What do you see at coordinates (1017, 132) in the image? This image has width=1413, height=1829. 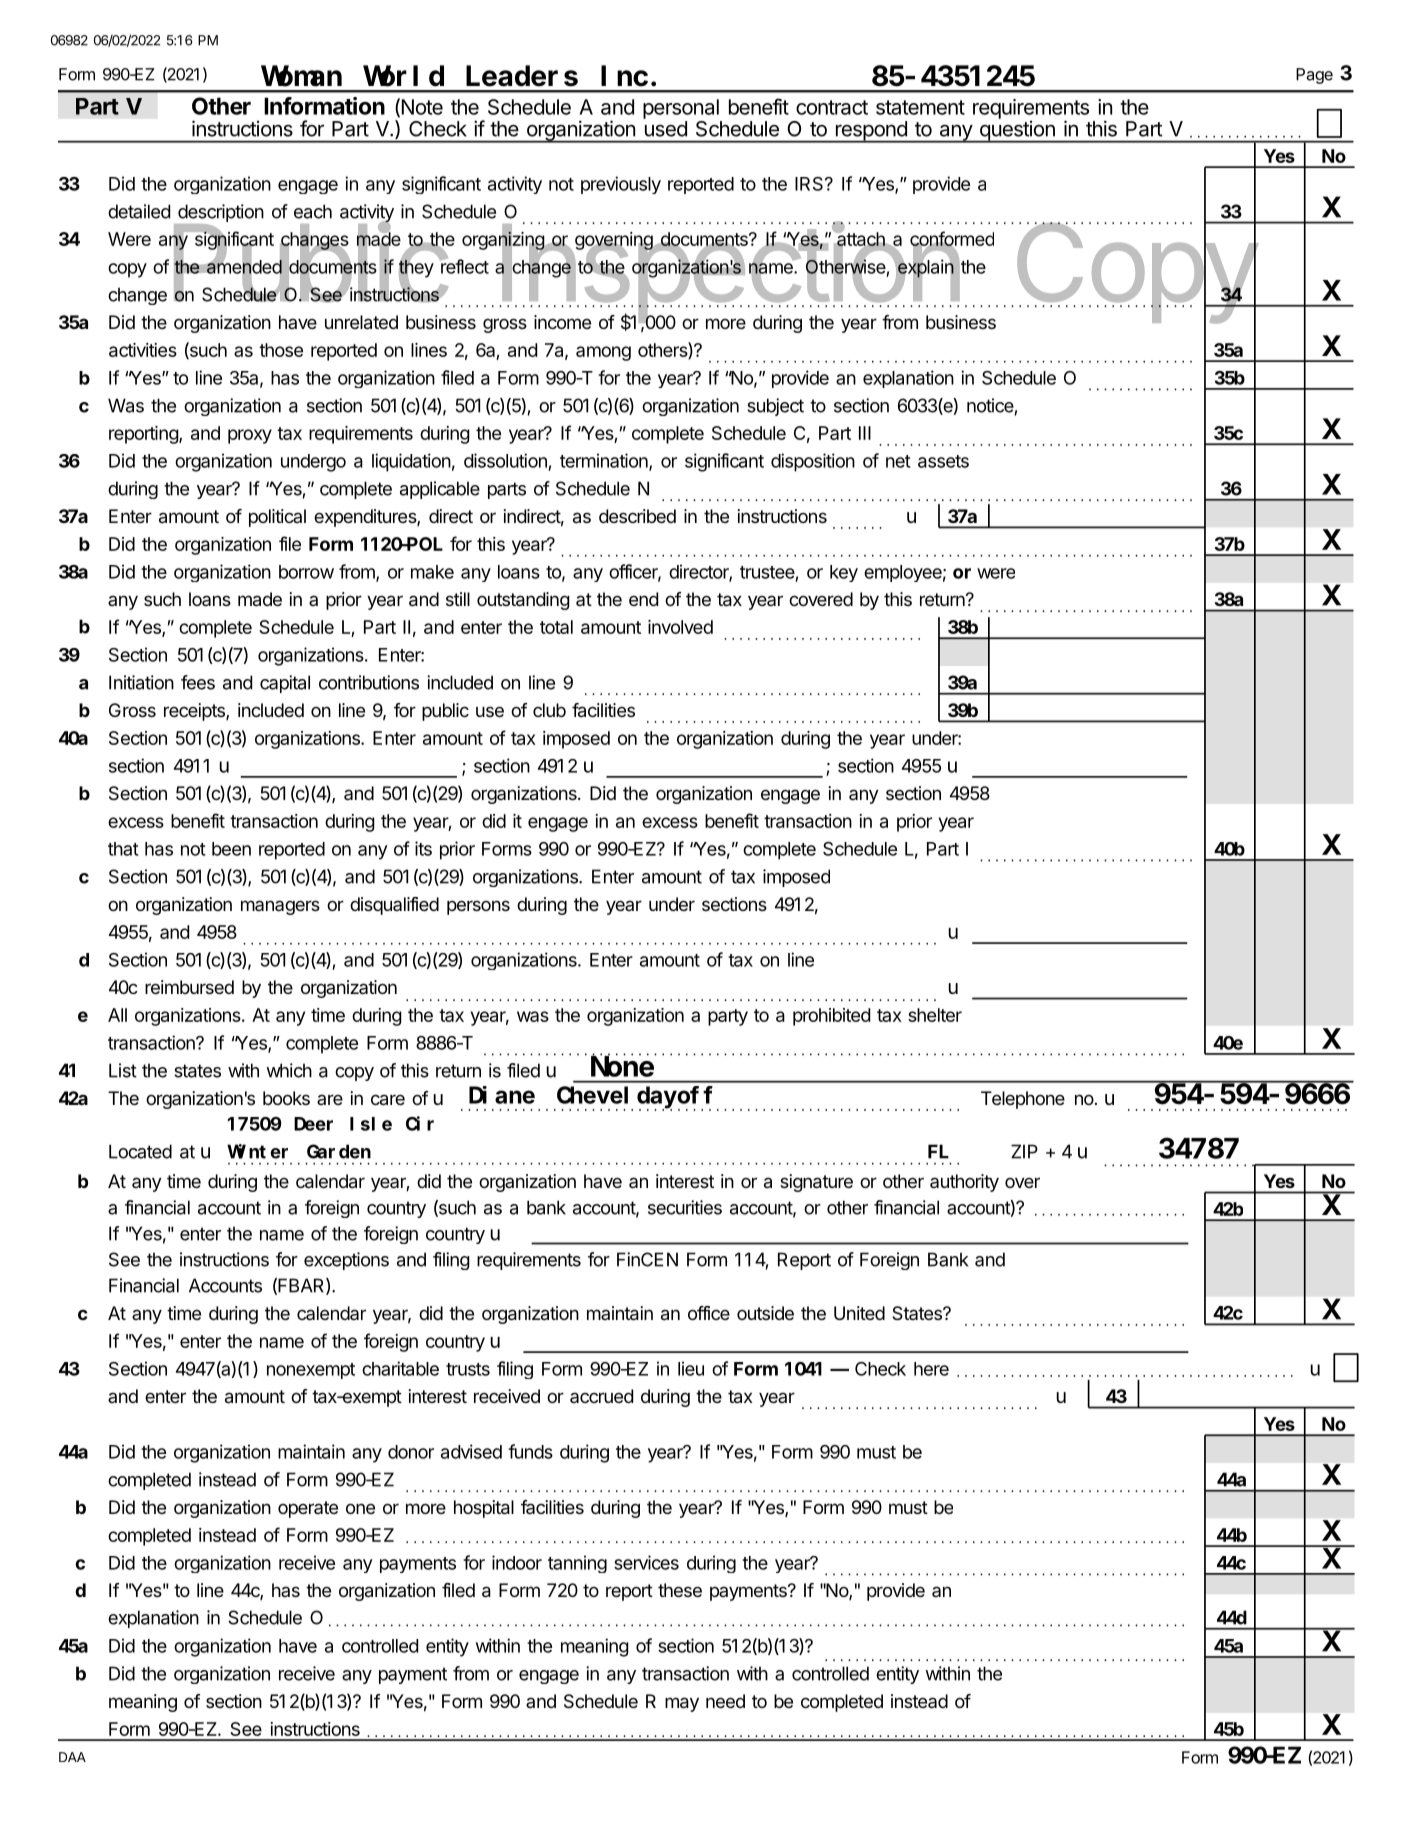 I see `question` at bounding box center [1017, 132].
